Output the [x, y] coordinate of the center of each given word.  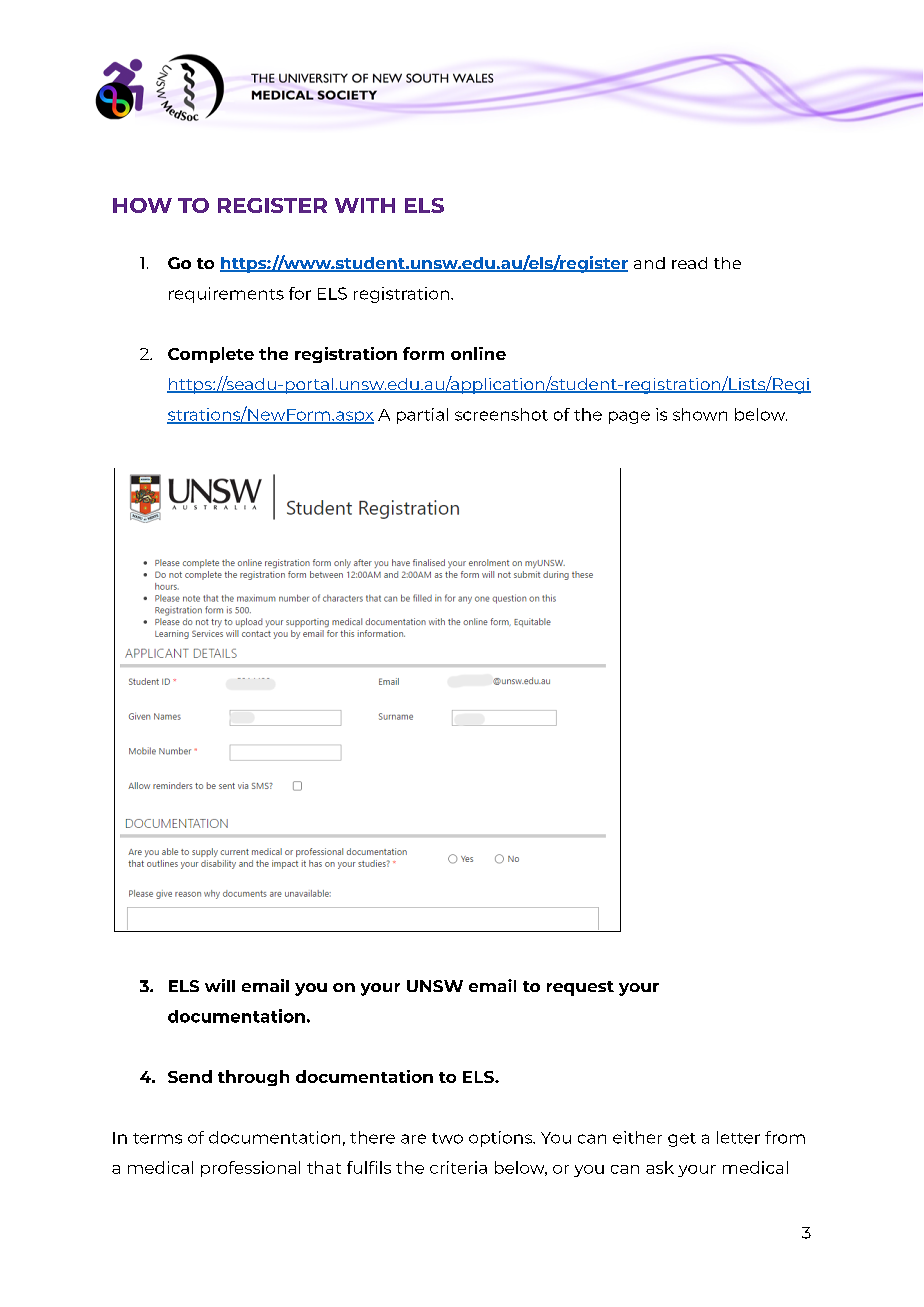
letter [738, 1137]
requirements [226, 295]
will [220, 985]
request [580, 988]
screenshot [501, 414]
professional [250, 1169]
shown [700, 414]
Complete [211, 355]
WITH [365, 205]
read [689, 263]
